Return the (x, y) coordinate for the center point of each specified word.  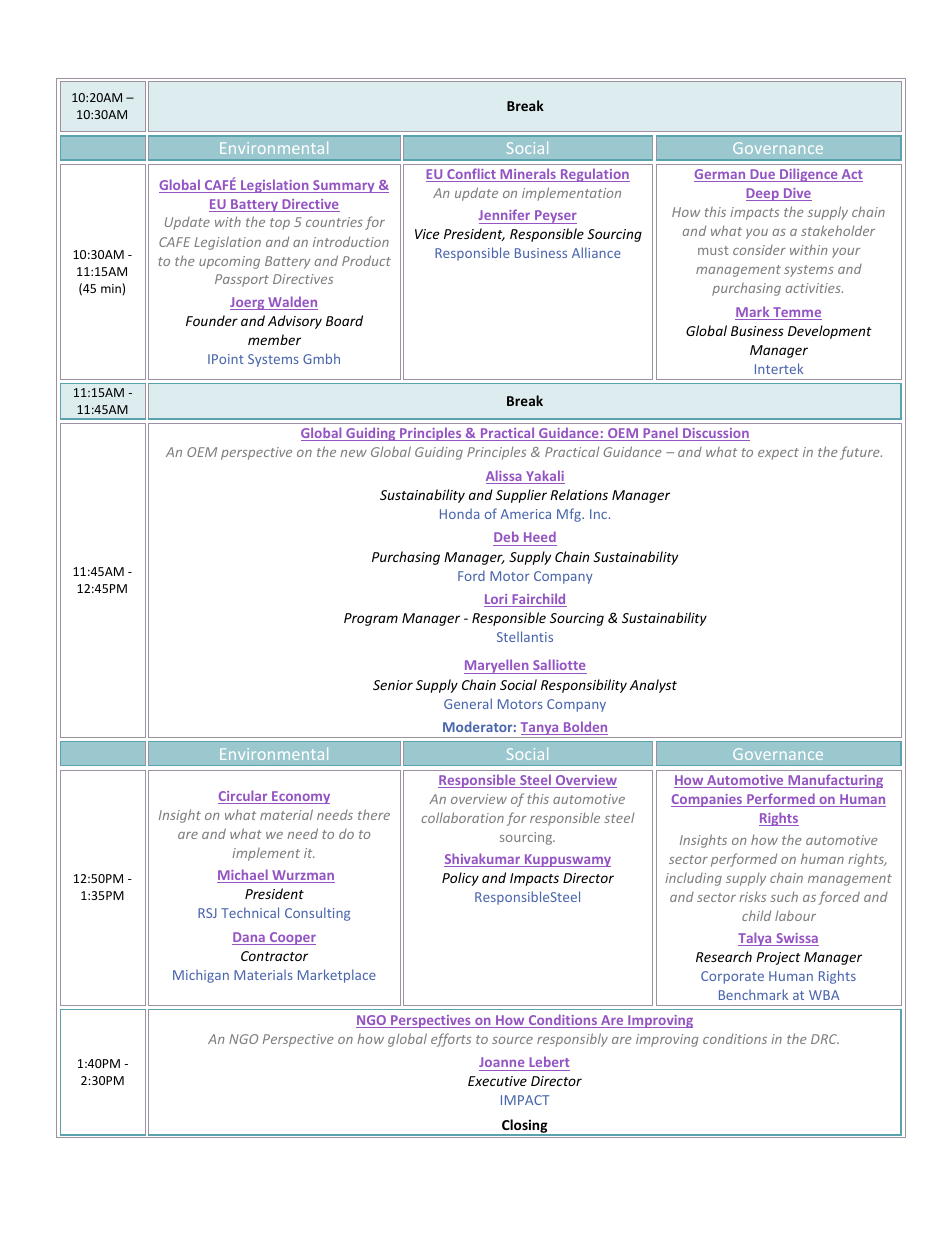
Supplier (521, 496)
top (280, 224)
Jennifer (504, 214)
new (353, 453)
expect (778, 454)
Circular (244, 797)
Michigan (201, 976)
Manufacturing (834, 781)
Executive (497, 1081)
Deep (763, 194)
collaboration (462, 817)
